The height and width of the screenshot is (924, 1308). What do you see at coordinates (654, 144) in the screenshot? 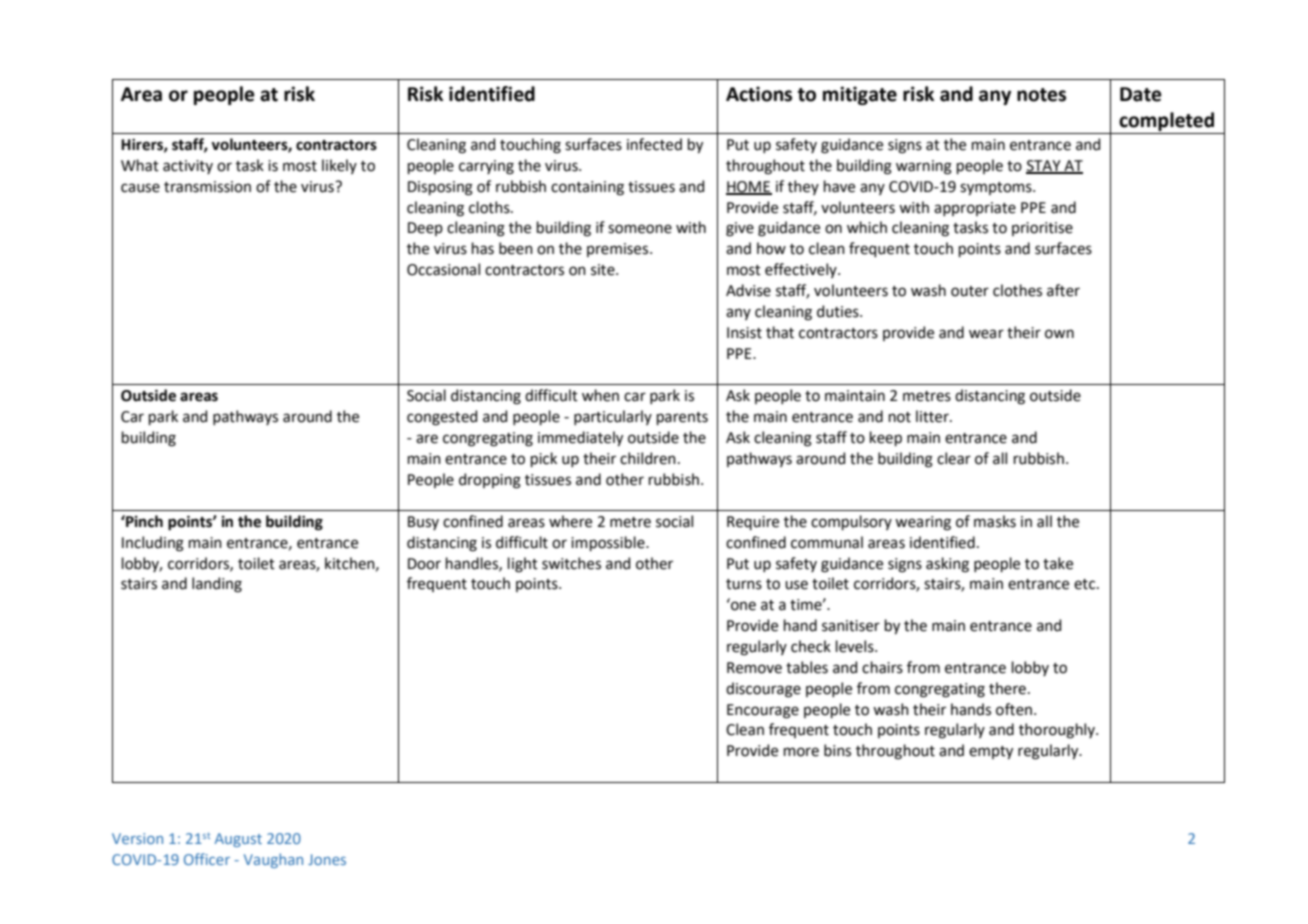
I see `infected` at bounding box center [654, 144].
